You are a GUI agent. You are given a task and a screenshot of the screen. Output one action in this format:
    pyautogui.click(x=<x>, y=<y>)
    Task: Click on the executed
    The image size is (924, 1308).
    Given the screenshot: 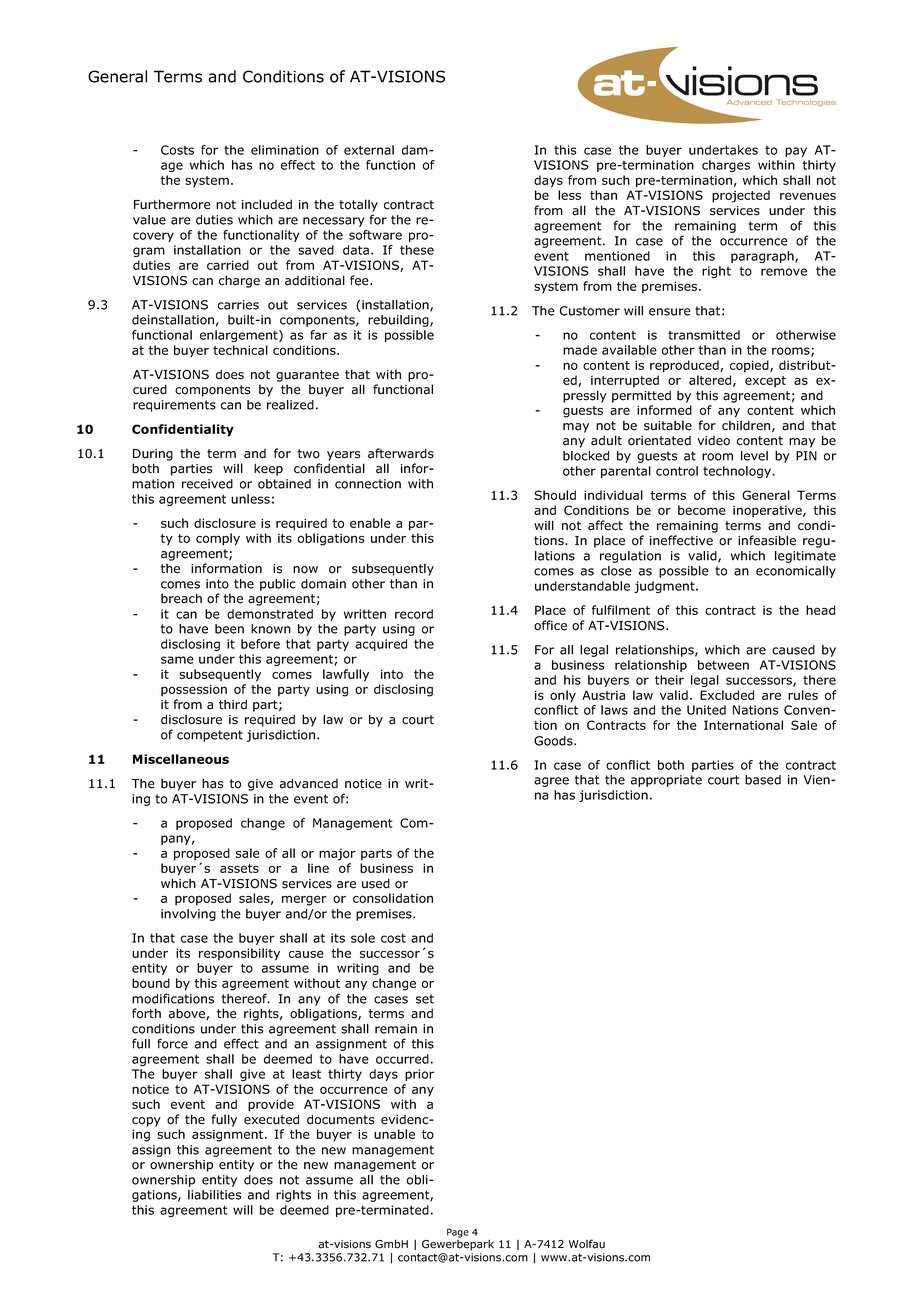 What is the action you would take?
    pyautogui.click(x=271, y=1119)
